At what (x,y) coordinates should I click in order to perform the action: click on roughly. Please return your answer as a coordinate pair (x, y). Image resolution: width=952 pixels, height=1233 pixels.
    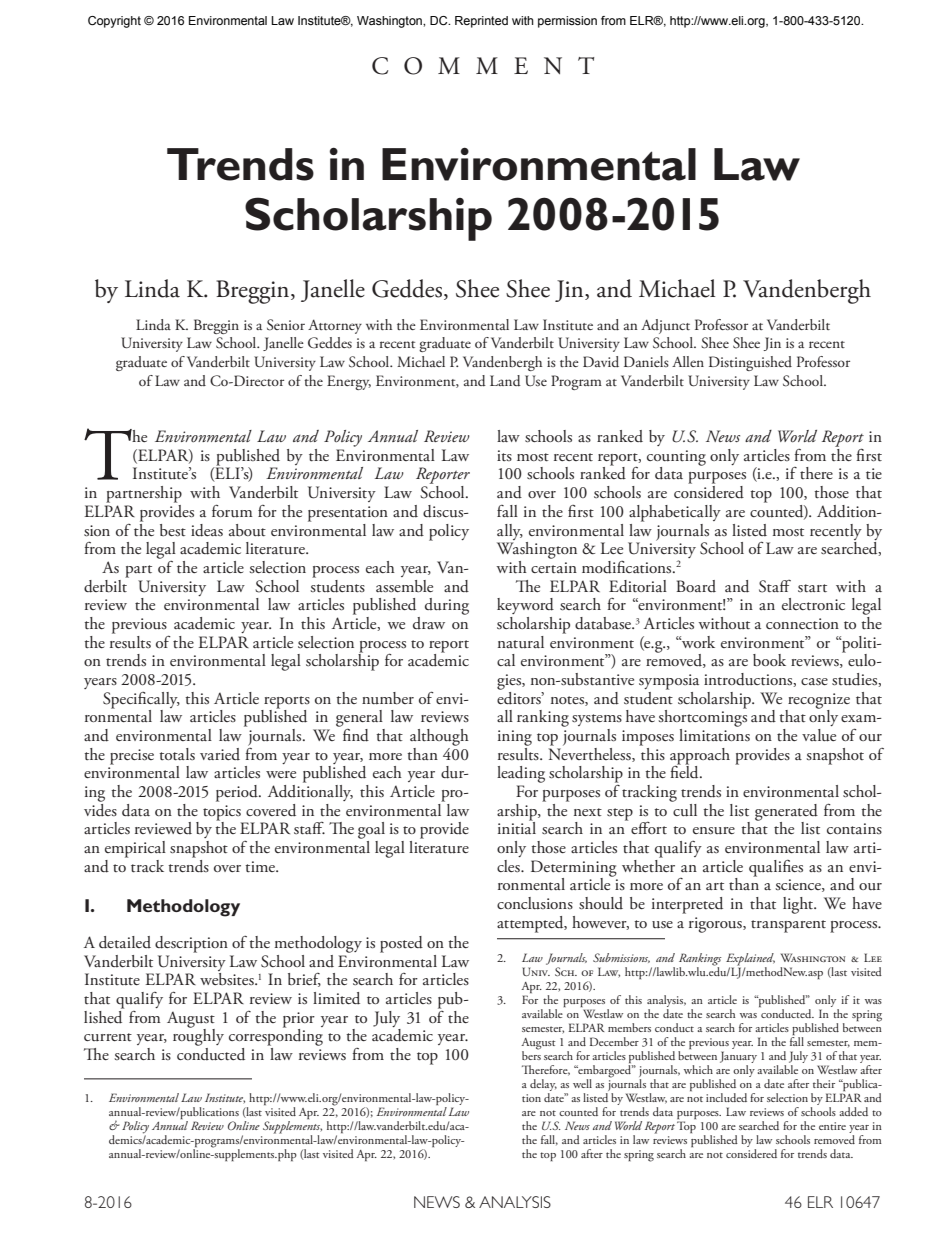
    Looking at the image, I should click on (198, 1038).
